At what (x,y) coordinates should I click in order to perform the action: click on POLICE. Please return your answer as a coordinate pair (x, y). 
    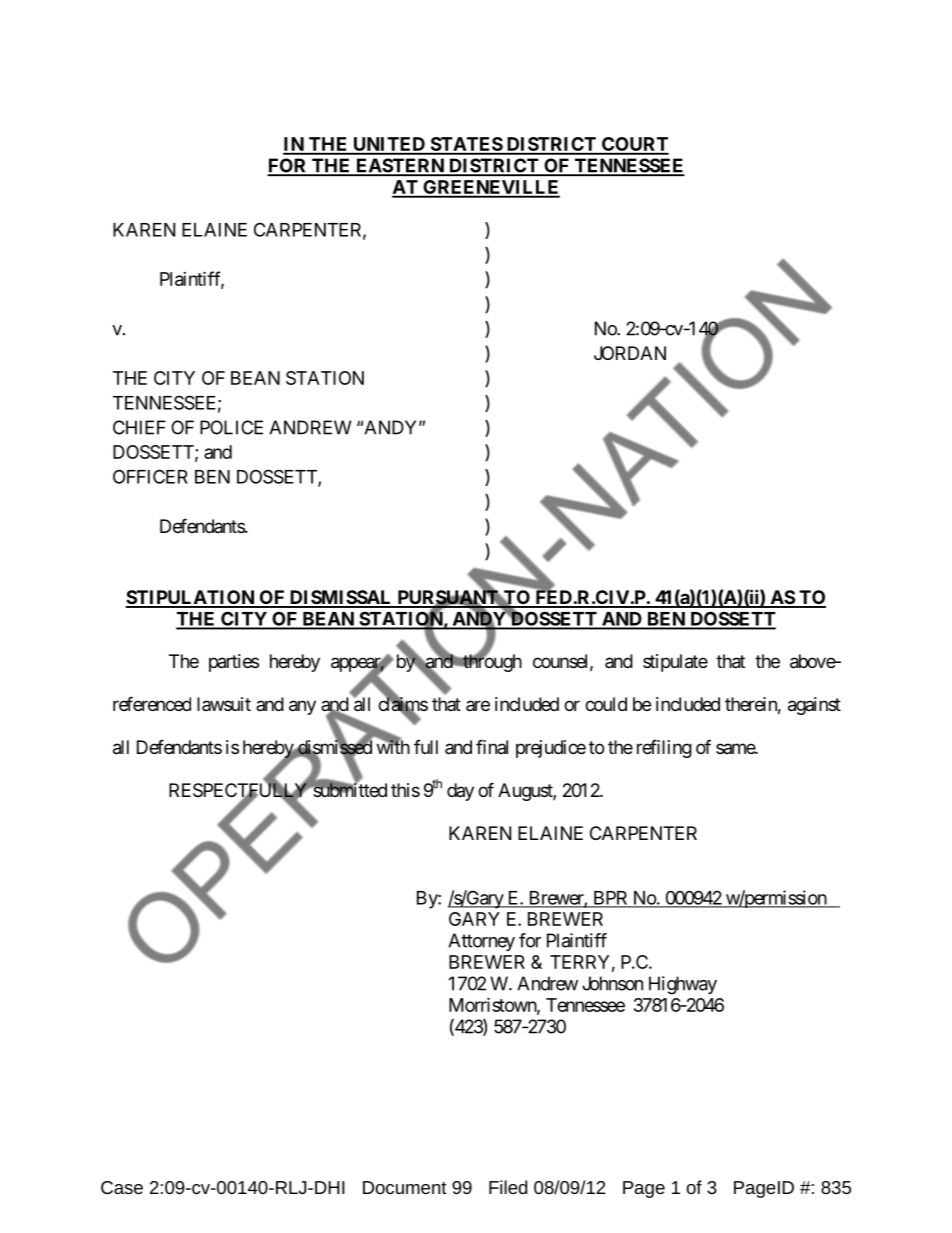
    Looking at the image, I should click on (231, 427).
